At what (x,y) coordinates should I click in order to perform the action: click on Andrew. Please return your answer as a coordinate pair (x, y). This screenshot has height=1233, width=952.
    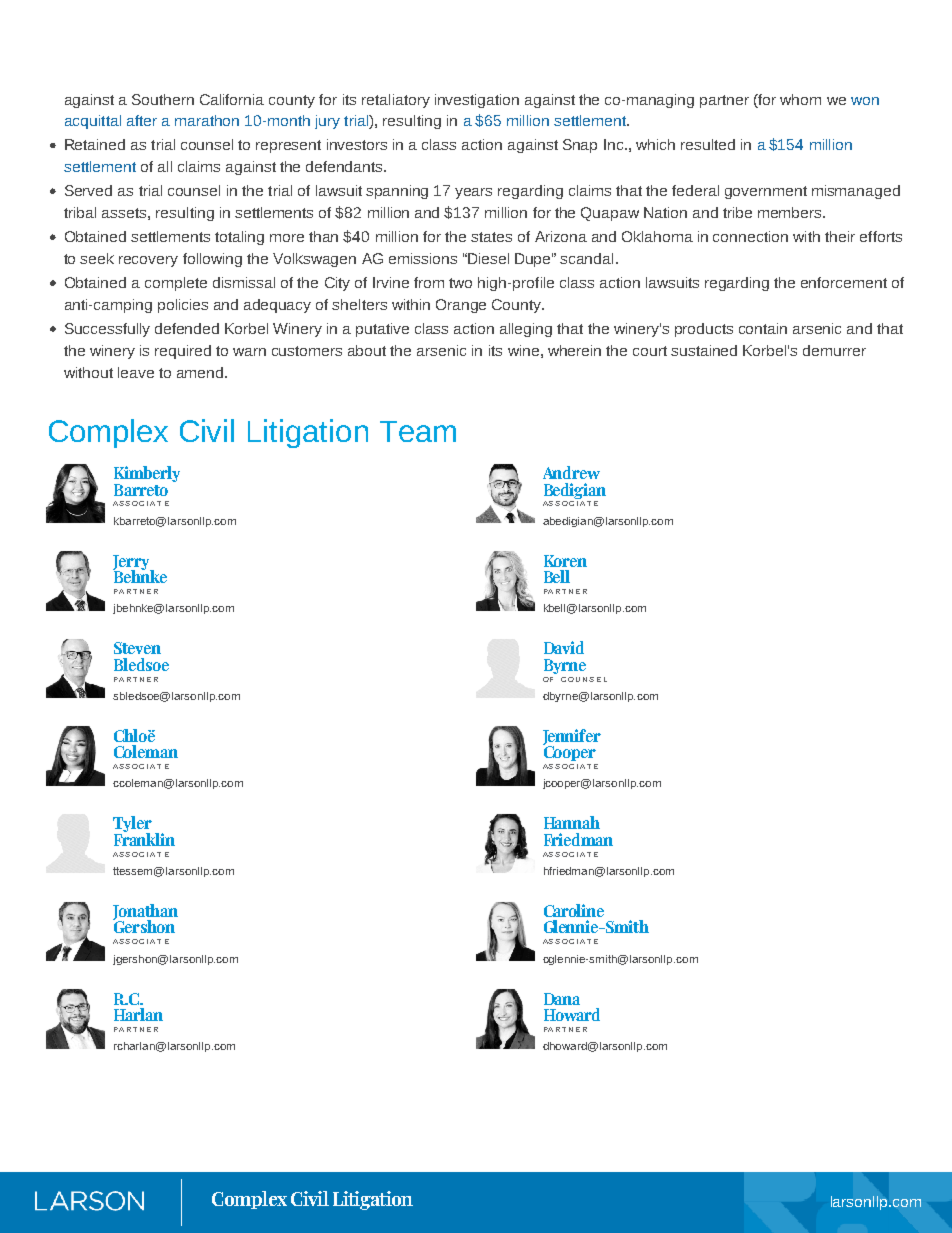
    Looking at the image, I should click on (571, 472).
